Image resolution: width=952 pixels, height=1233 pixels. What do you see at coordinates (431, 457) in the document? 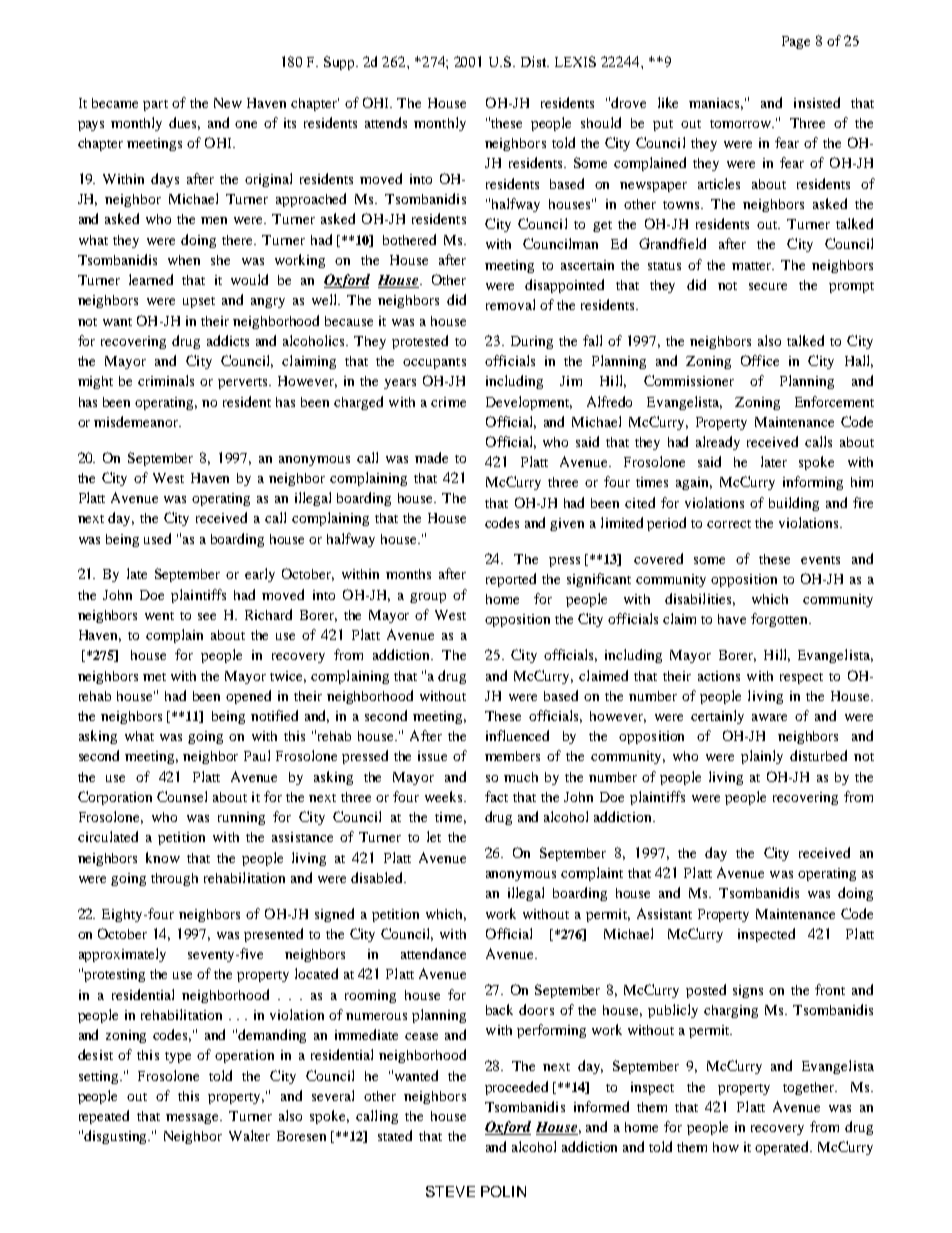
I see `made` at bounding box center [431, 457].
